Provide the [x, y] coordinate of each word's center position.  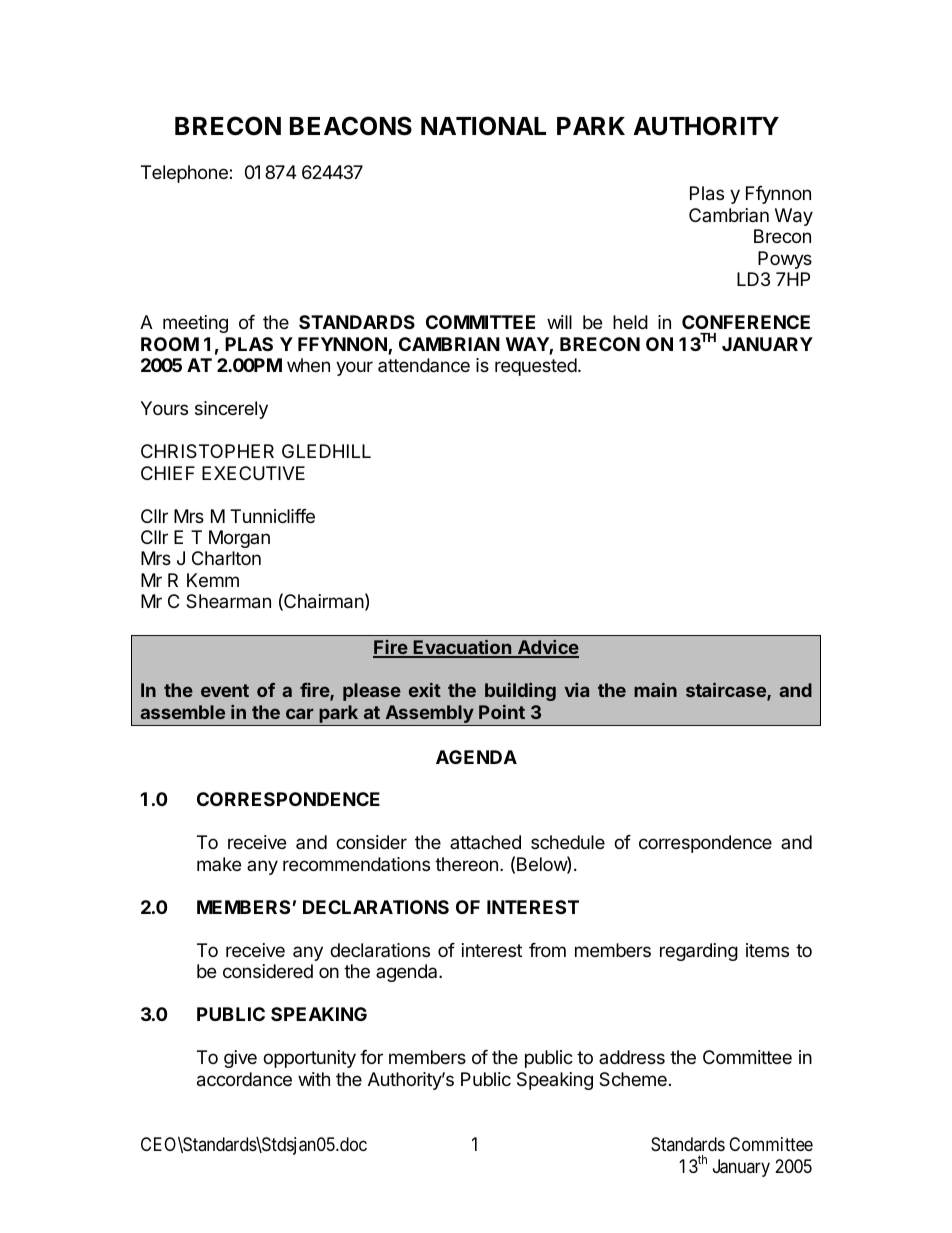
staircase [727, 691]
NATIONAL [483, 126]
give [240, 1059]
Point [502, 712]
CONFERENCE [746, 322]
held [630, 322]
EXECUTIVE [253, 473]
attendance [424, 365]
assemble [182, 712]
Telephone [185, 174]
